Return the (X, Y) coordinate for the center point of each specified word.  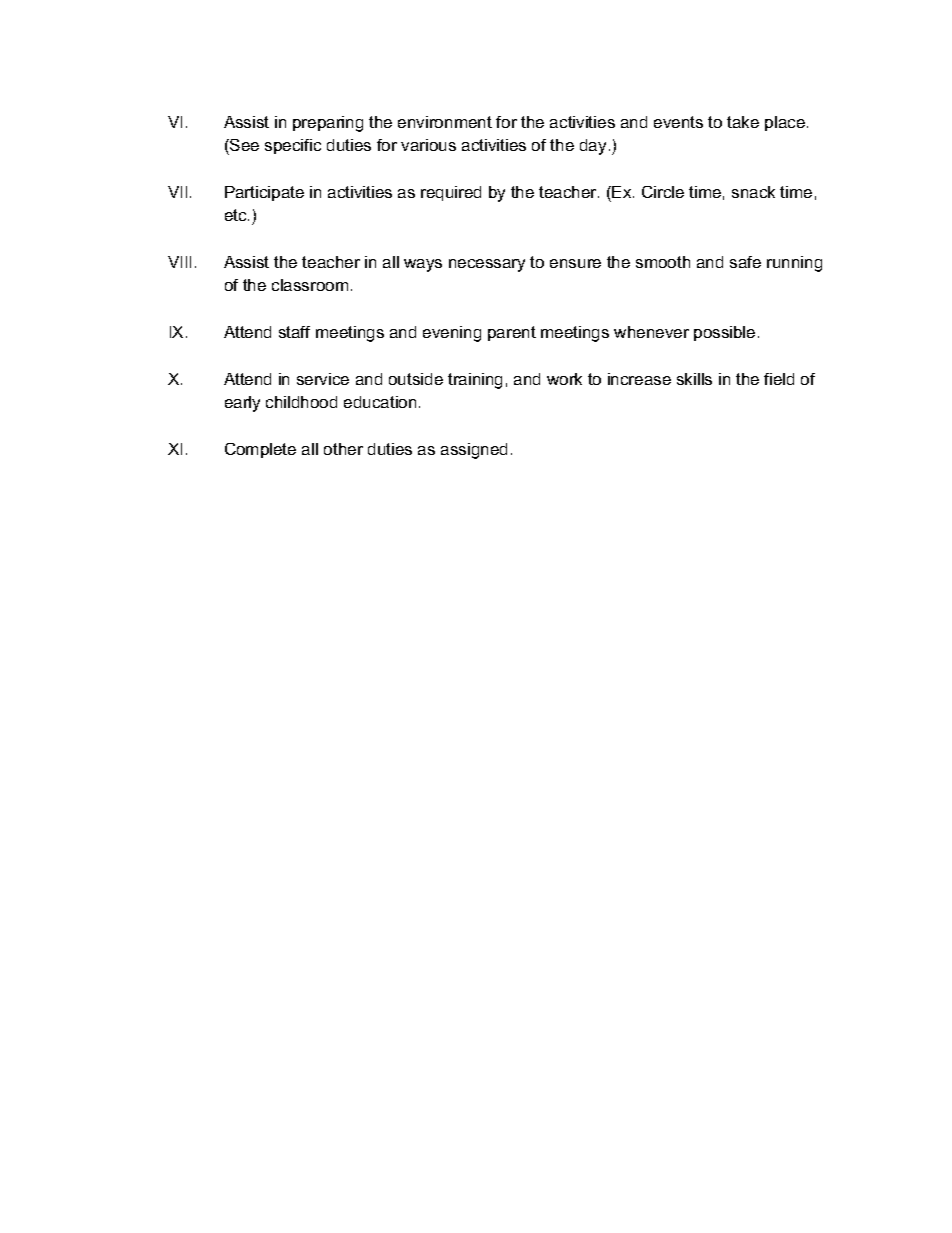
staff (294, 332)
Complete (260, 450)
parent (512, 333)
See (243, 145)
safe (745, 262)
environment (445, 122)
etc (237, 215)
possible (724, 333)
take (743, 122)
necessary (487, 265)
